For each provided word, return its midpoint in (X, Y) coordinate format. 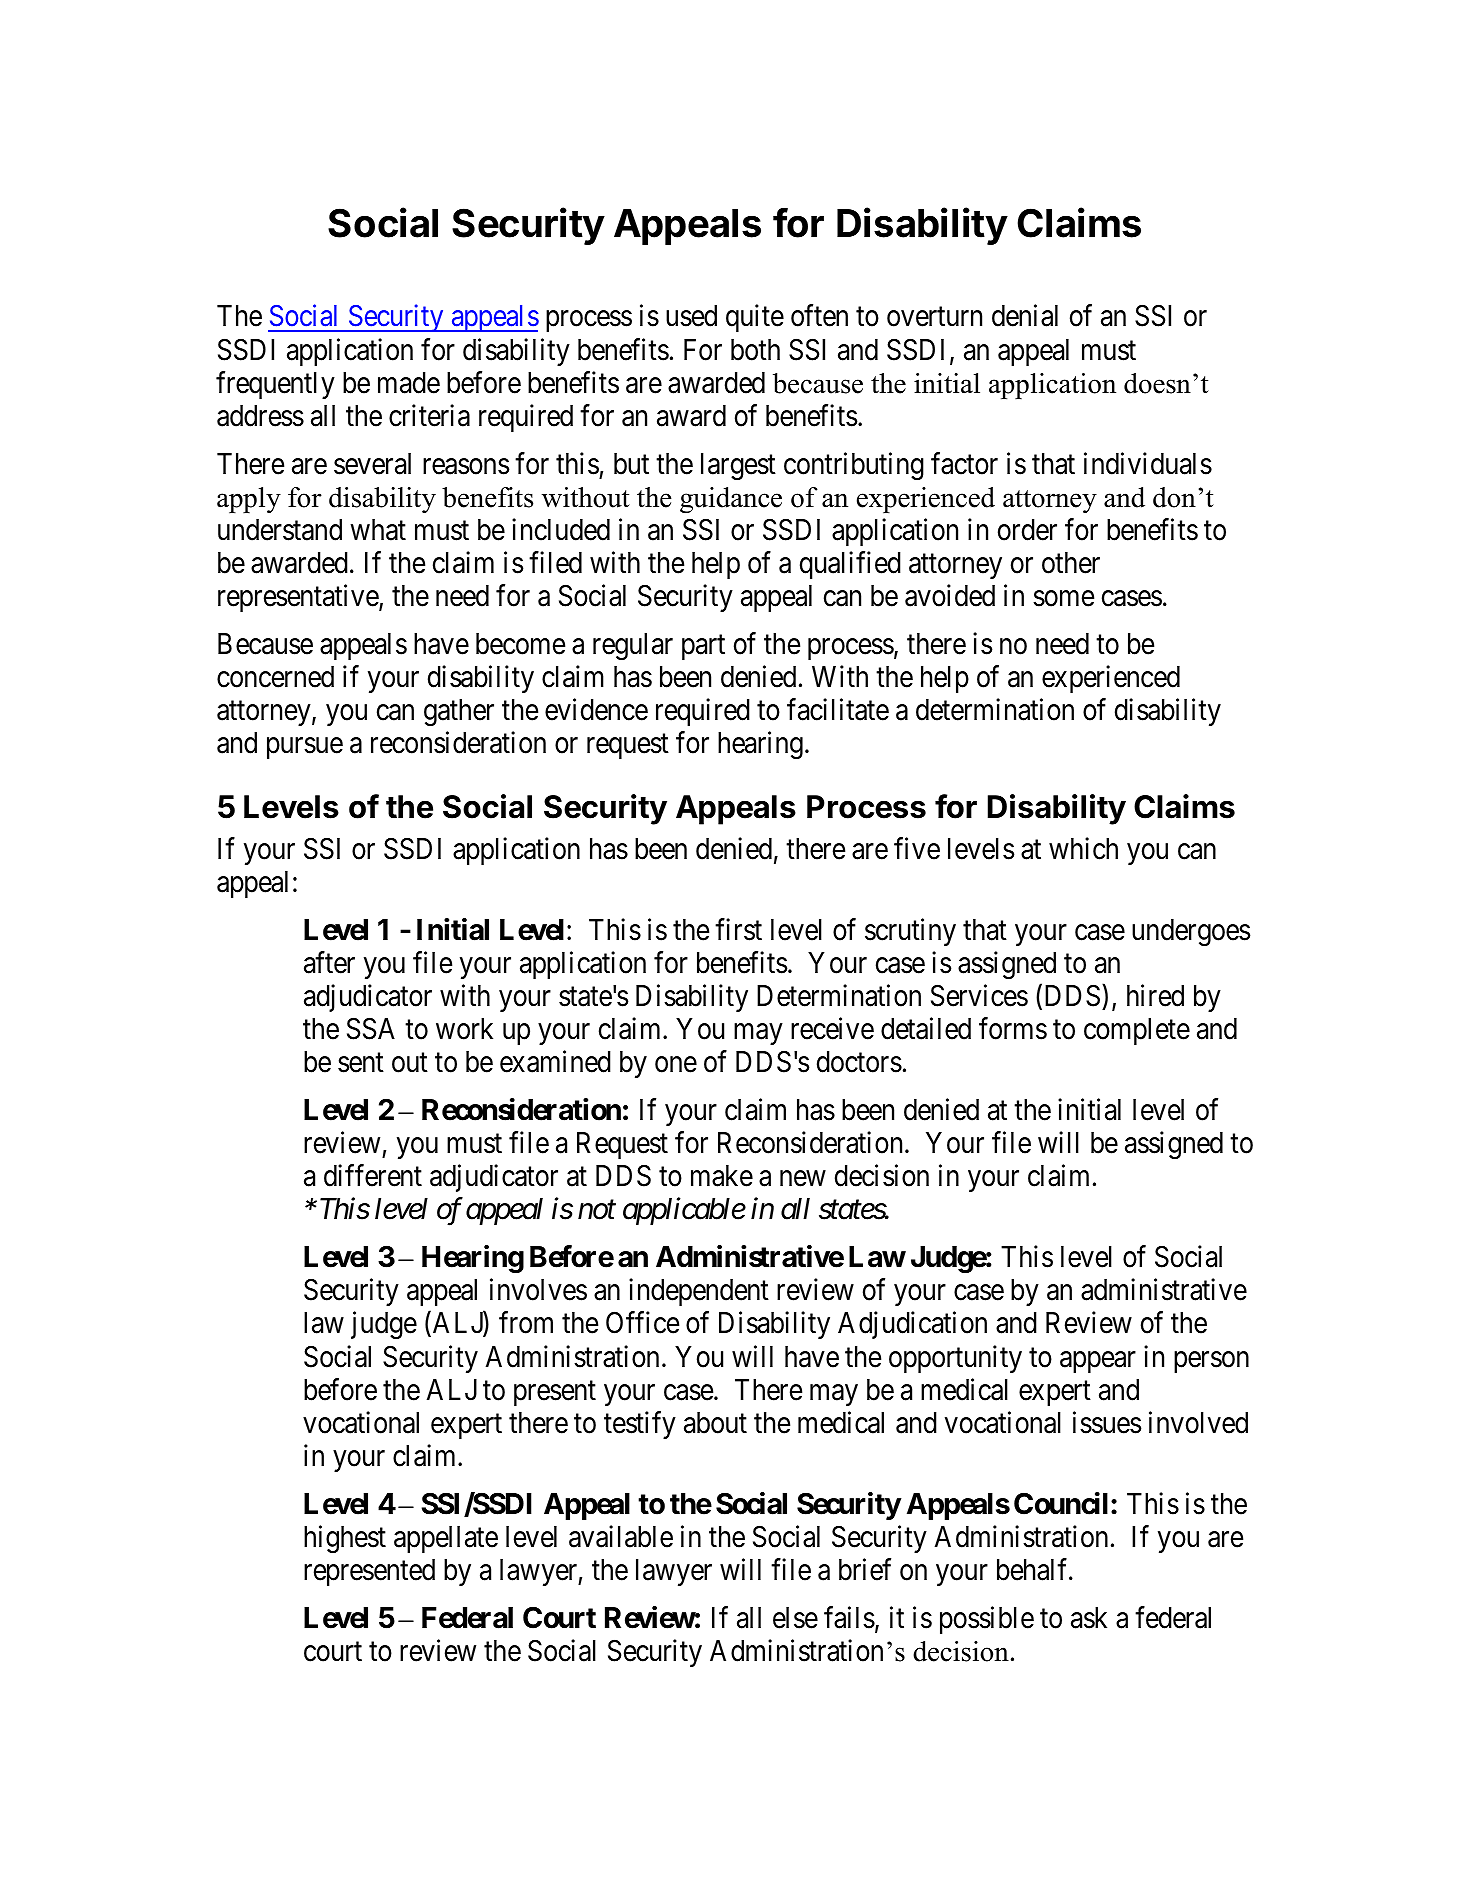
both (755, 350)
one (676, 1065)
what (378, 530)
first (738, 929)
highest (345, 1539)
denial (1025, 316)
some (1063, 599)
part (703, 647)
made (409, 383)
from (526, 1323)
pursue (305, 748)
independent (699, 1292)
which (1083, 848)
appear (1098, 1362)
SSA (371, 1029)
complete (1137, 1031)
